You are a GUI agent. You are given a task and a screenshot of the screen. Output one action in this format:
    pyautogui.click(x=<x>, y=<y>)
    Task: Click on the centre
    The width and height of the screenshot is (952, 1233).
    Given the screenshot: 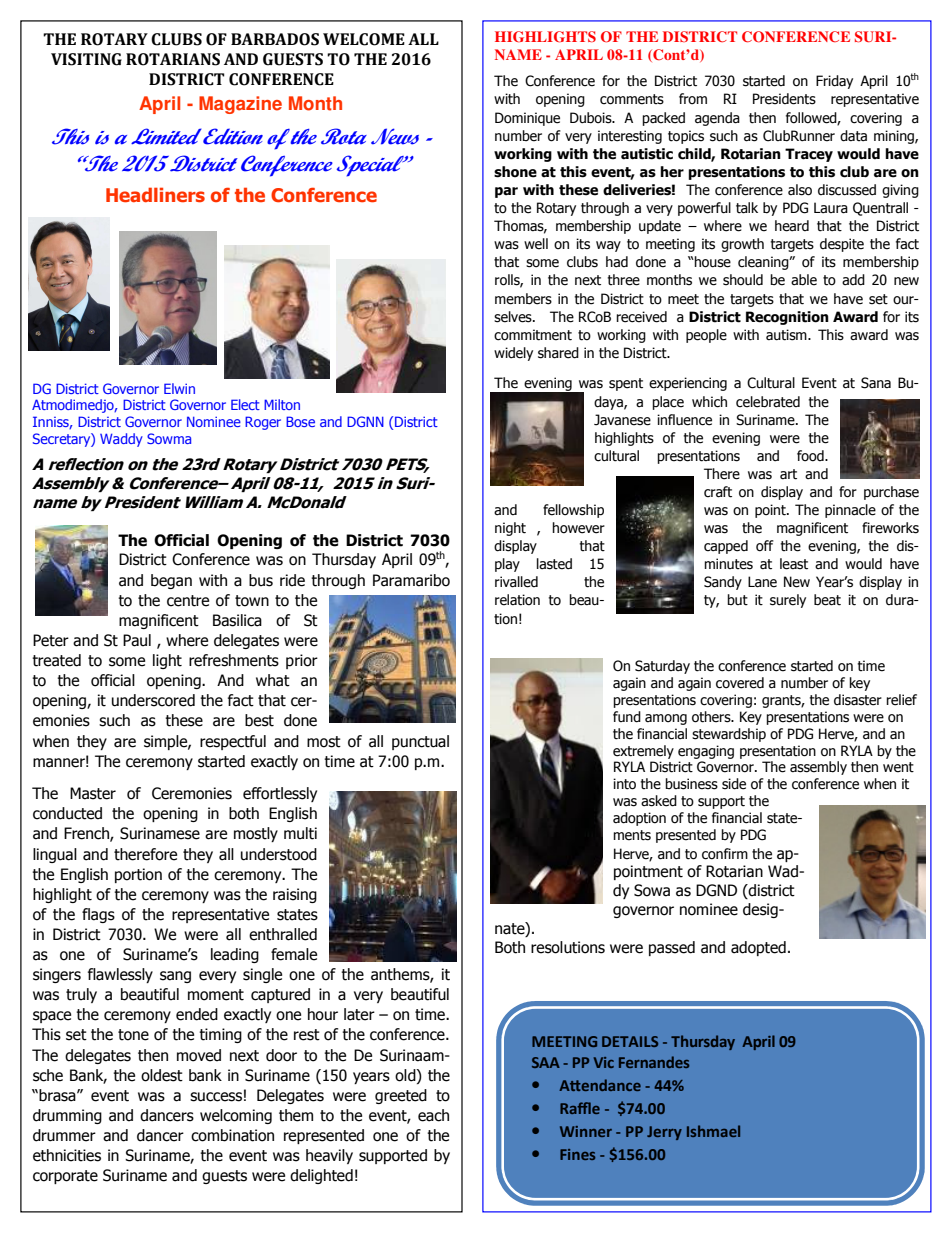 What is the action you would take?
    pyautogui.click(x=188, y=601)
